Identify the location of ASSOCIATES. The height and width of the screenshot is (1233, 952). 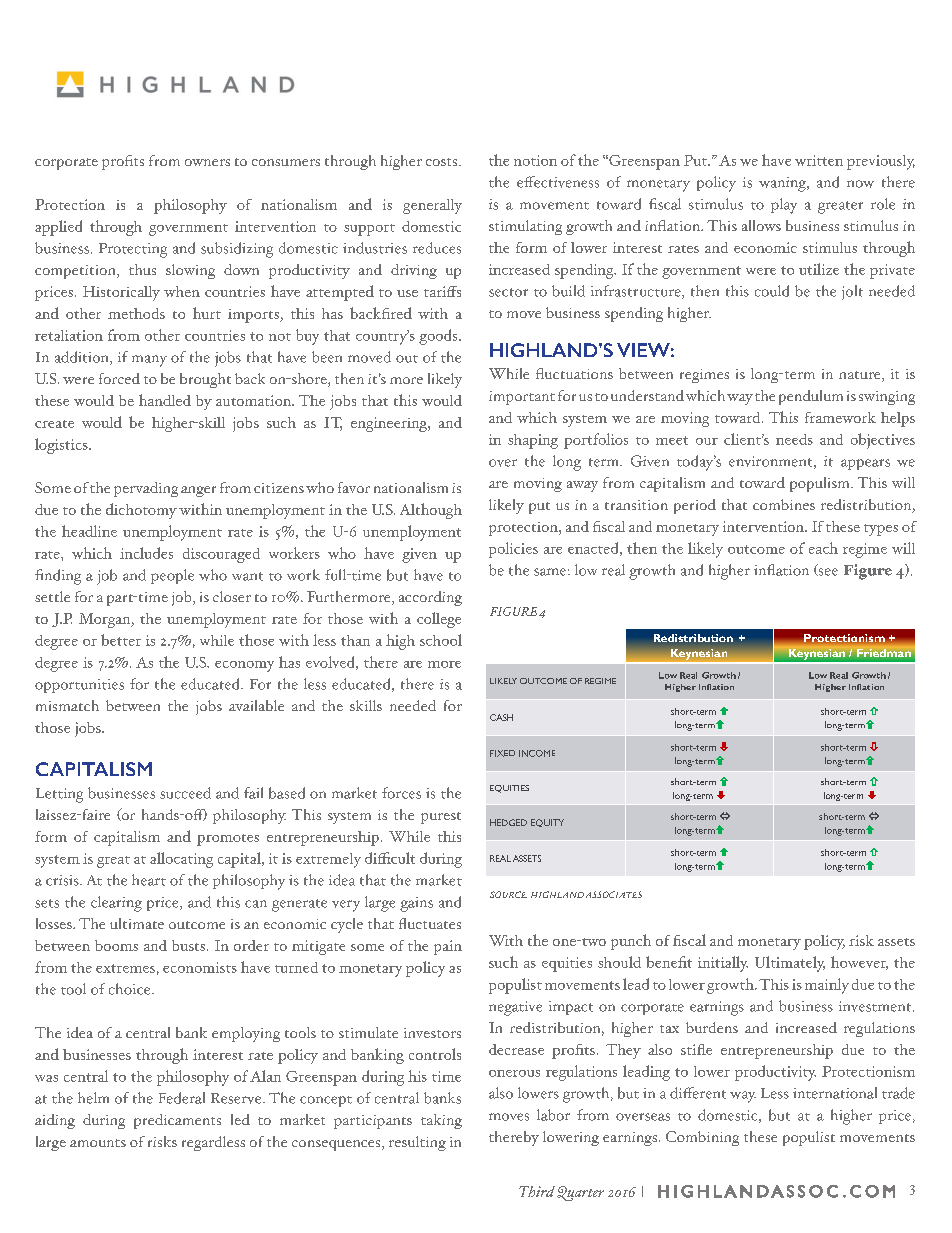
(614, 894).
